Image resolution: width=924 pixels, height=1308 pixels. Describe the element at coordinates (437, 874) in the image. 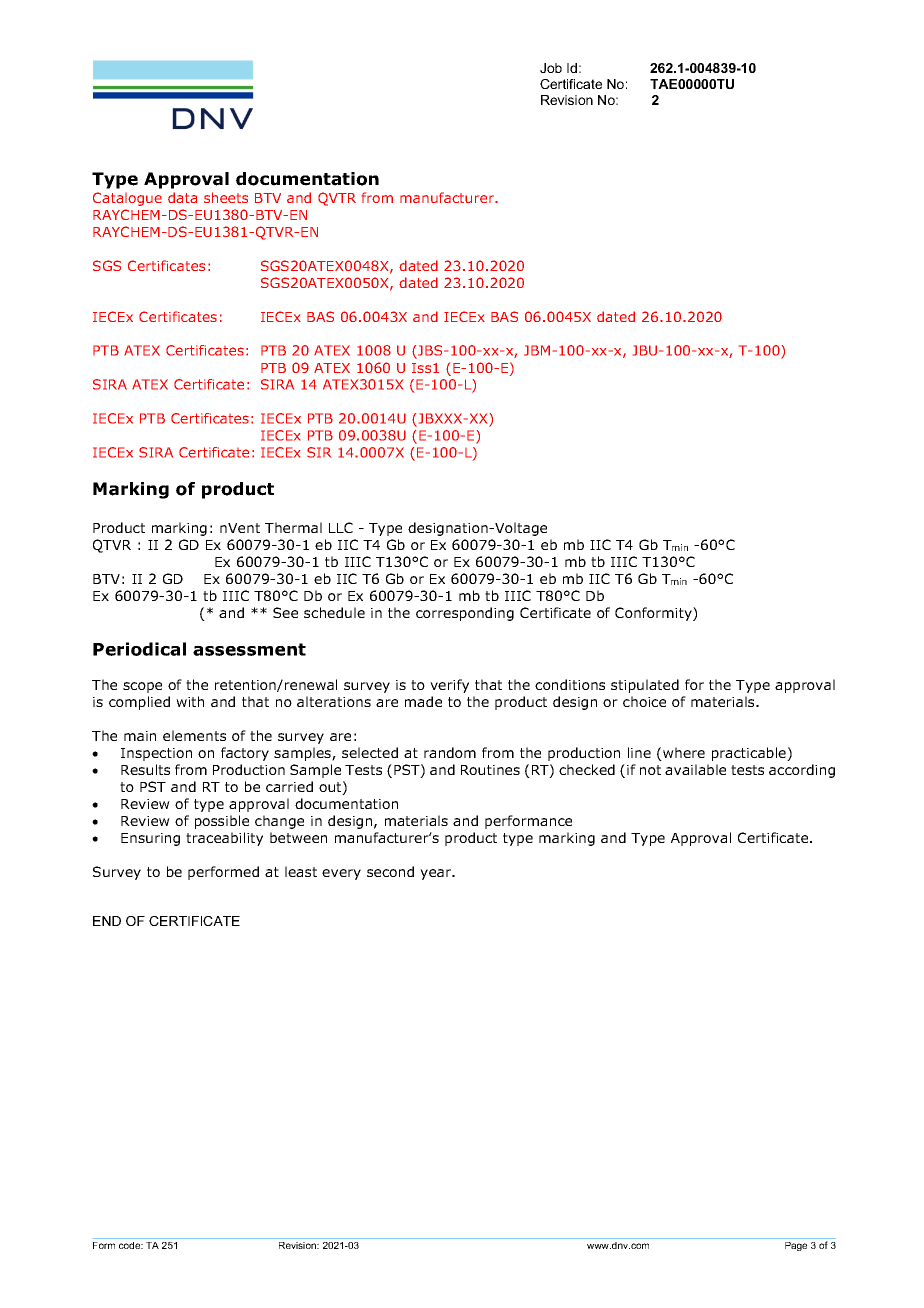

I see `year` at that location.
